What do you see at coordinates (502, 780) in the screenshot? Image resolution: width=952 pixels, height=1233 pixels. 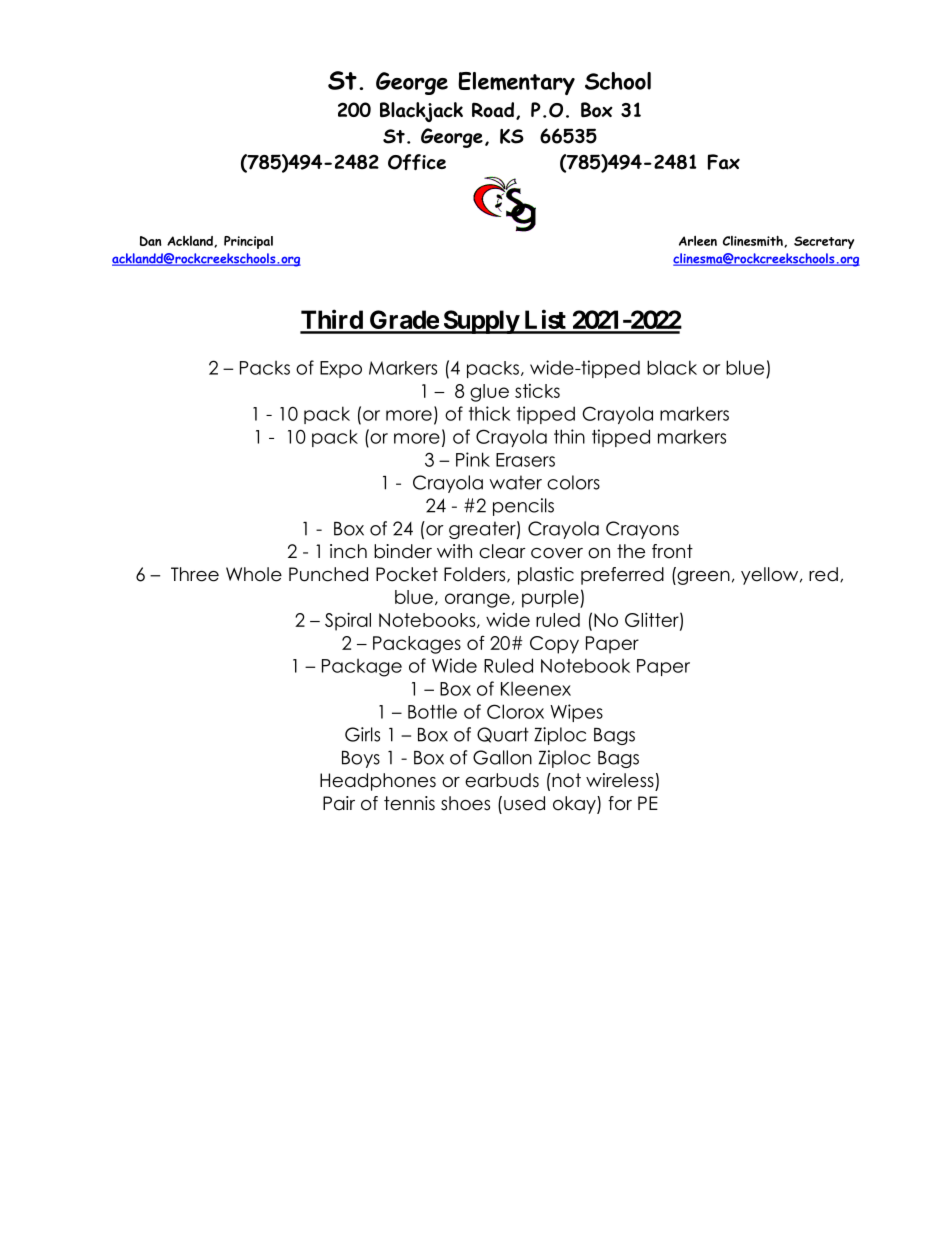 I see `earbuds` at bounding box center [502, 780].
